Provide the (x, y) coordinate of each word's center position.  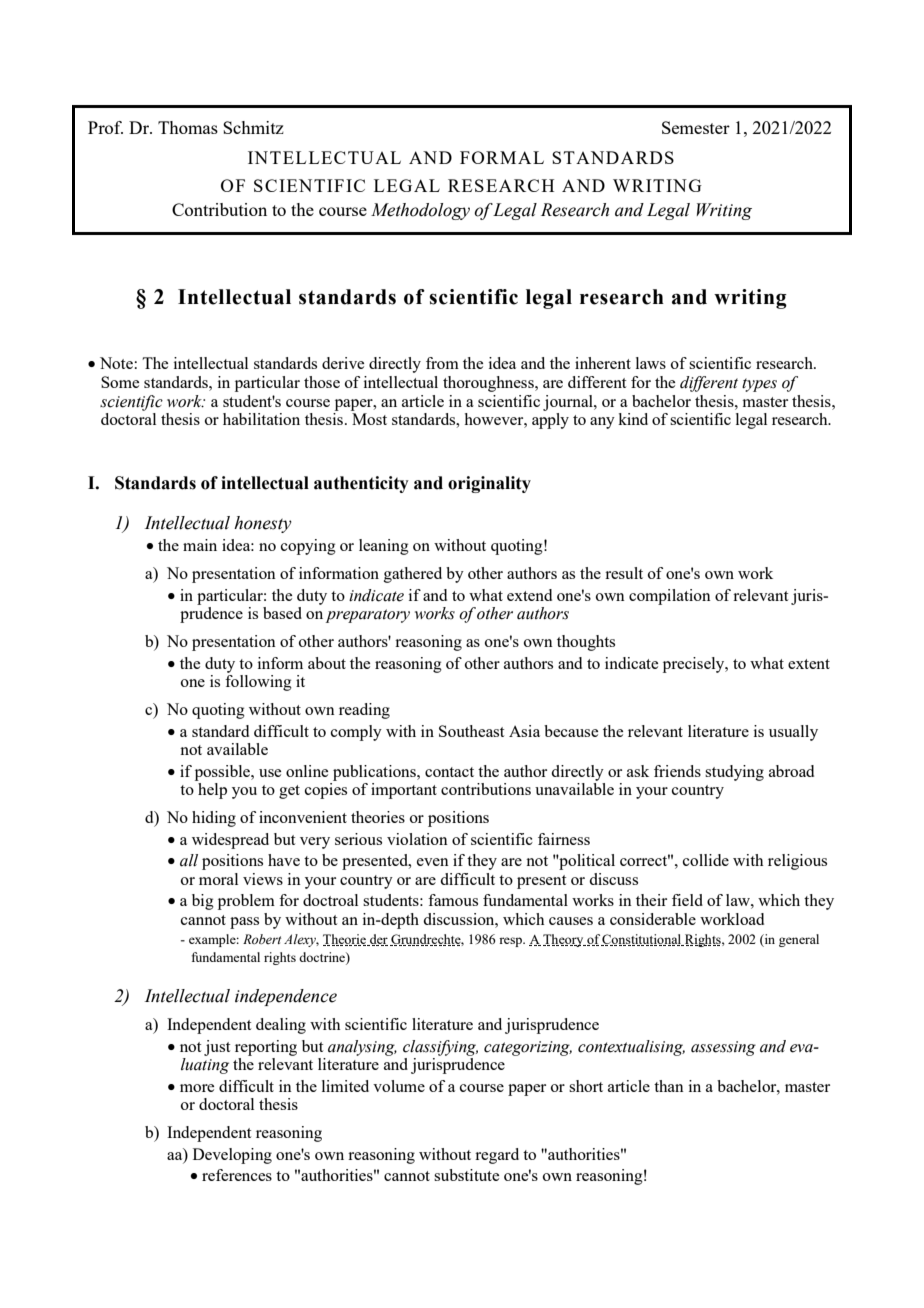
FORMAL (502, 157)
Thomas (188, 127)
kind (633, 419)
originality (489, 484)
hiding (214, 819)
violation (417, 839)
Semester (696, 127)
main (200, 545)
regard (497, 1156)
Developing (232, 1156)
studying (734, 773)
